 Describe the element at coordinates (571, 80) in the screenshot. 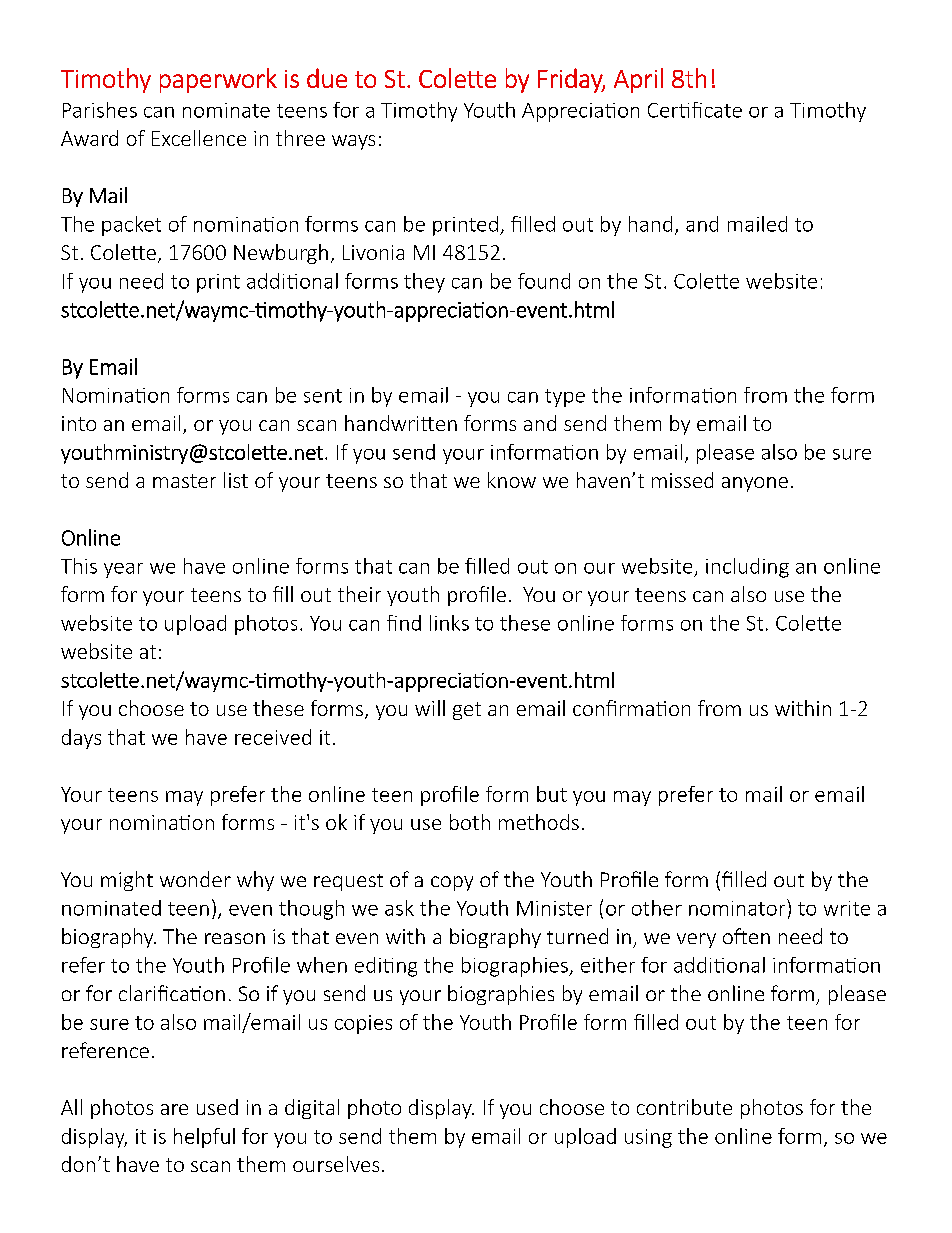

I see `Friday` at that location.
